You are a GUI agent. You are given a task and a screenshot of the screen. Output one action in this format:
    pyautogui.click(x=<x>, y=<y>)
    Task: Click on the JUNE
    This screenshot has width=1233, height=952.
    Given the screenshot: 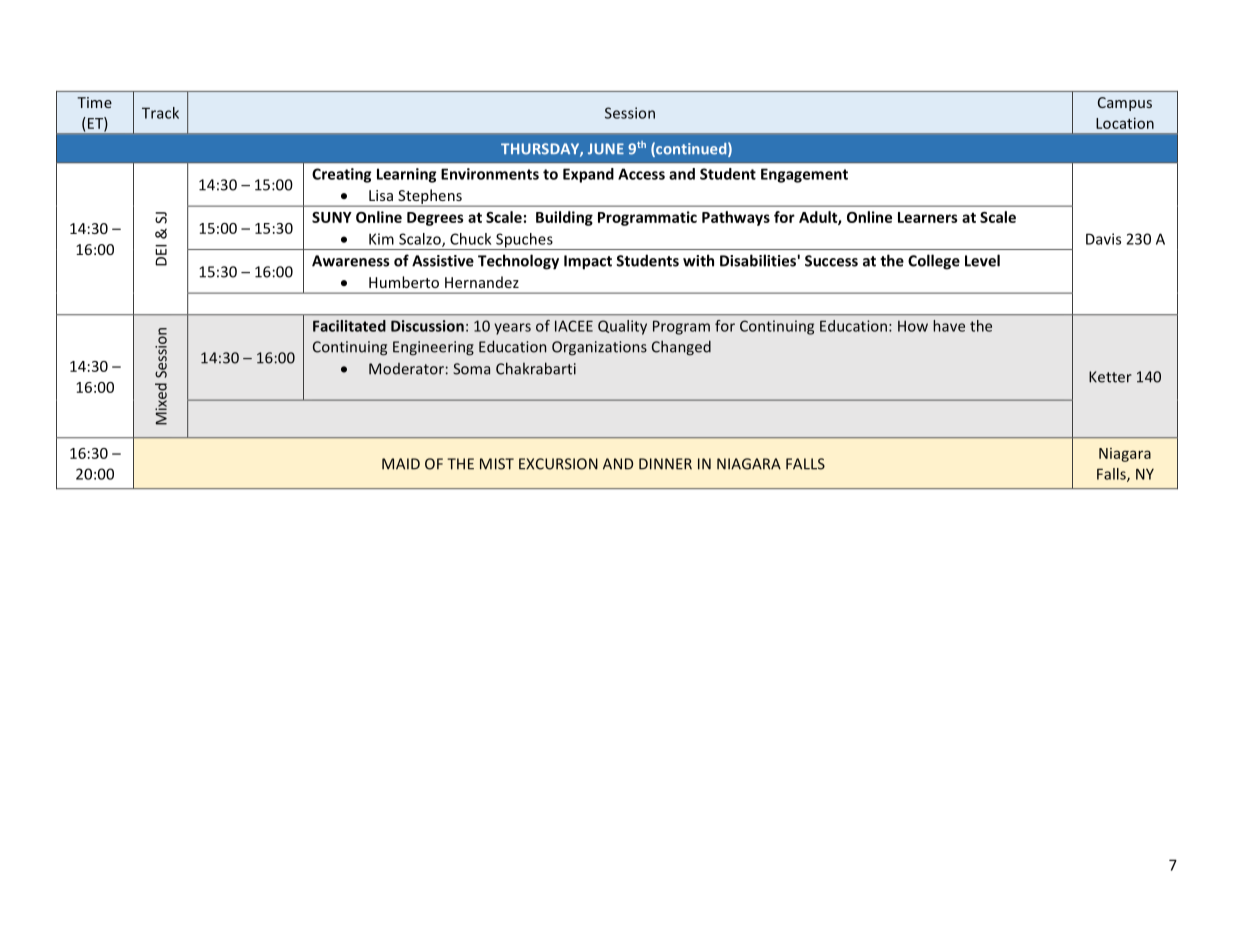 What is the action you would take?
    pyautogui.click(x=606, y=149)
